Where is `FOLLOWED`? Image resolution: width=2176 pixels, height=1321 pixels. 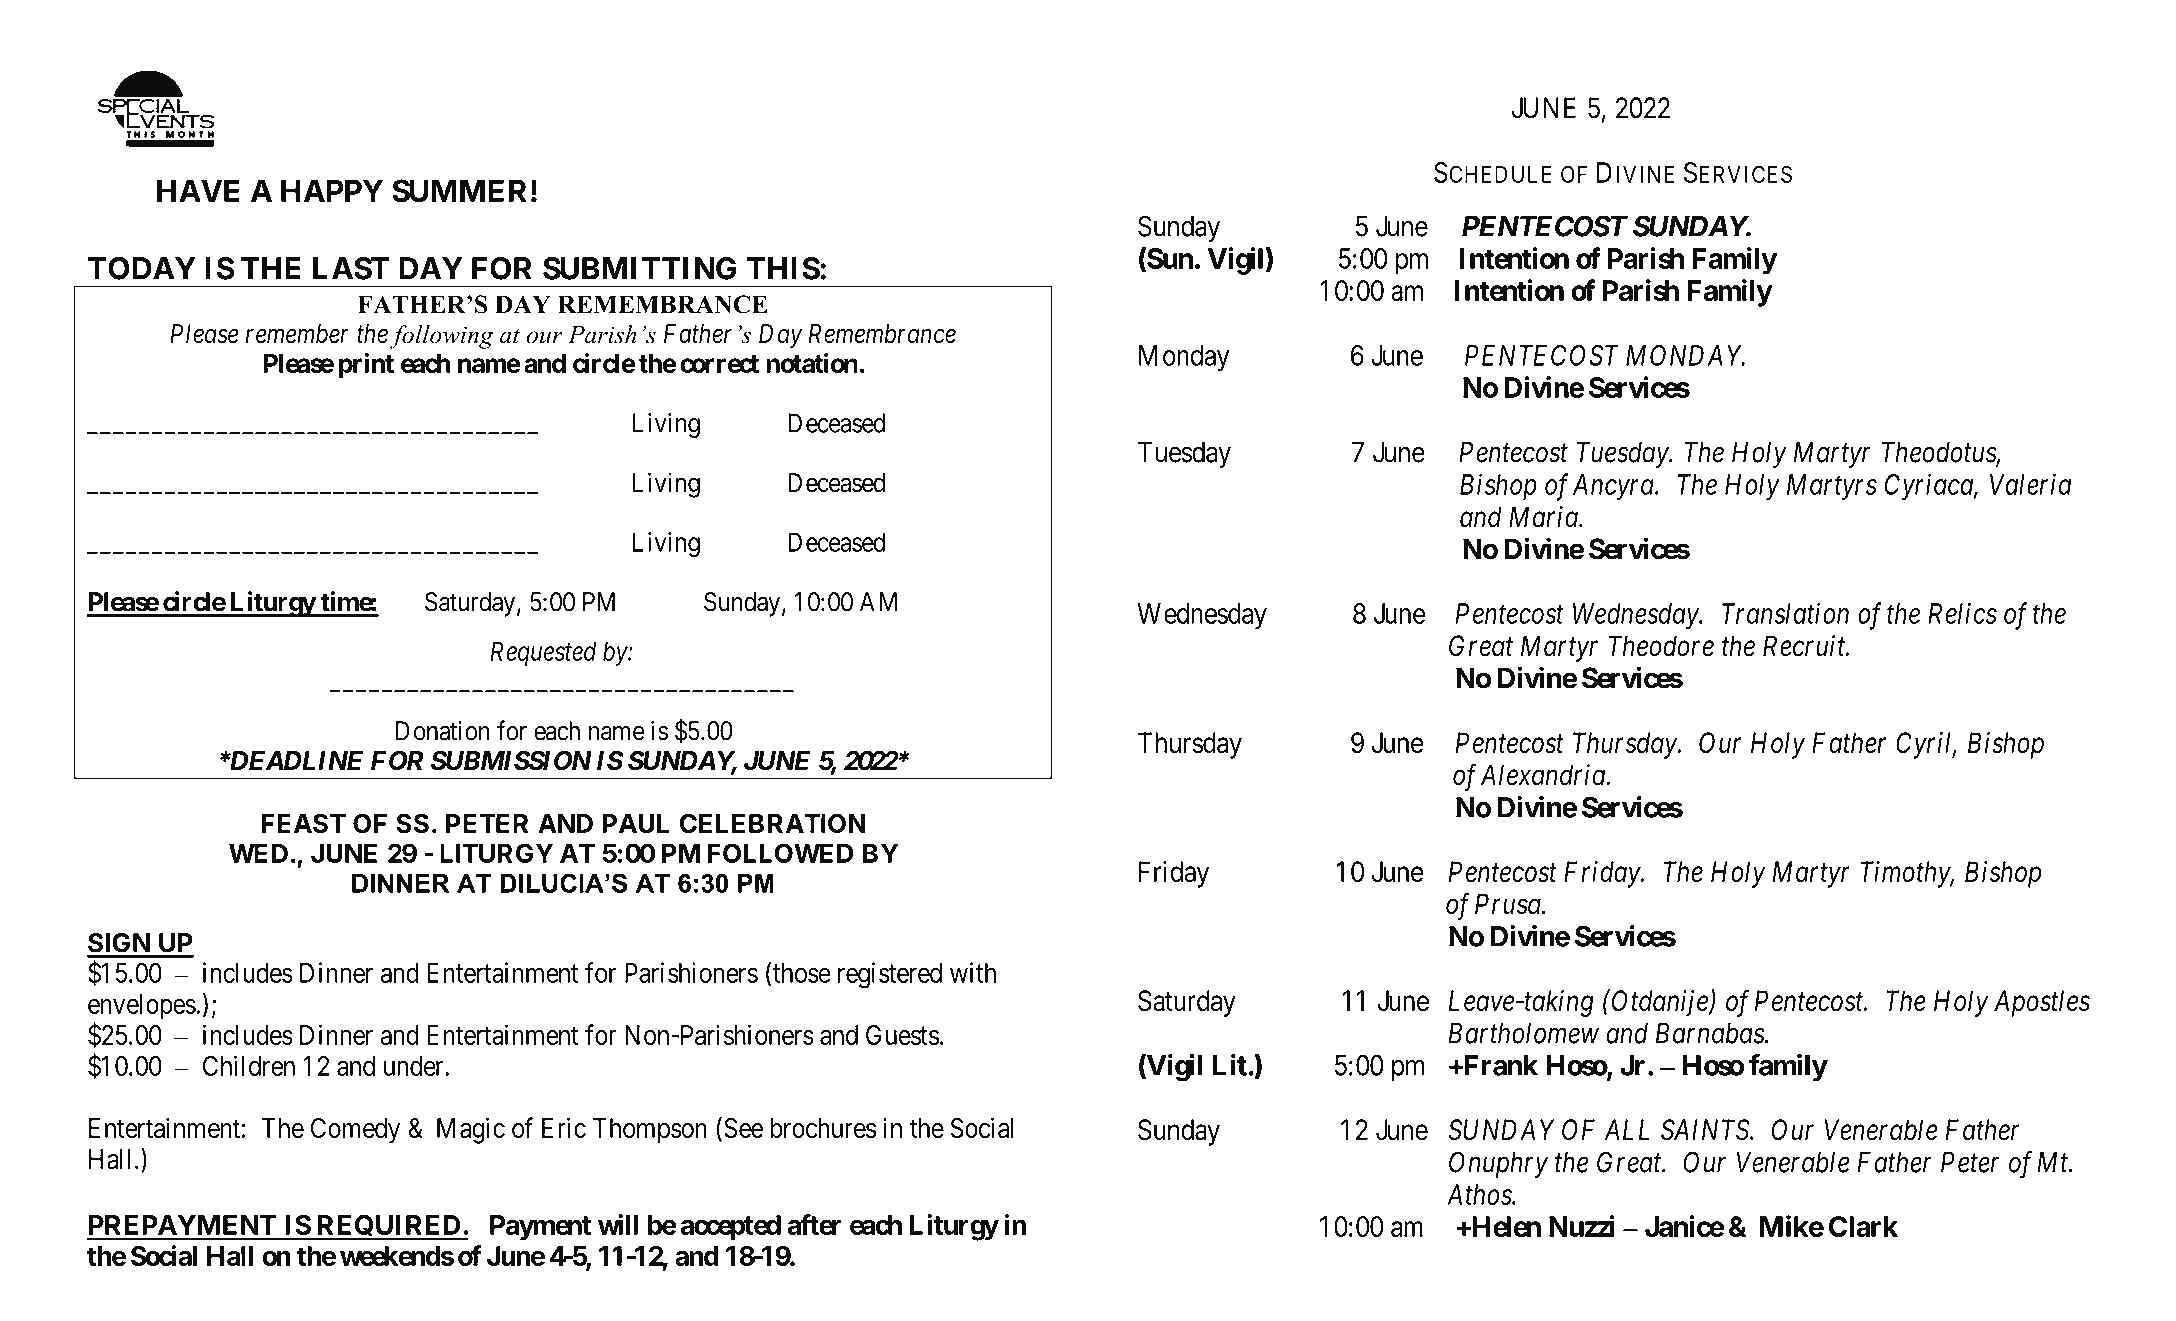
FOLLOWED is located at coordinates (780, 853).
